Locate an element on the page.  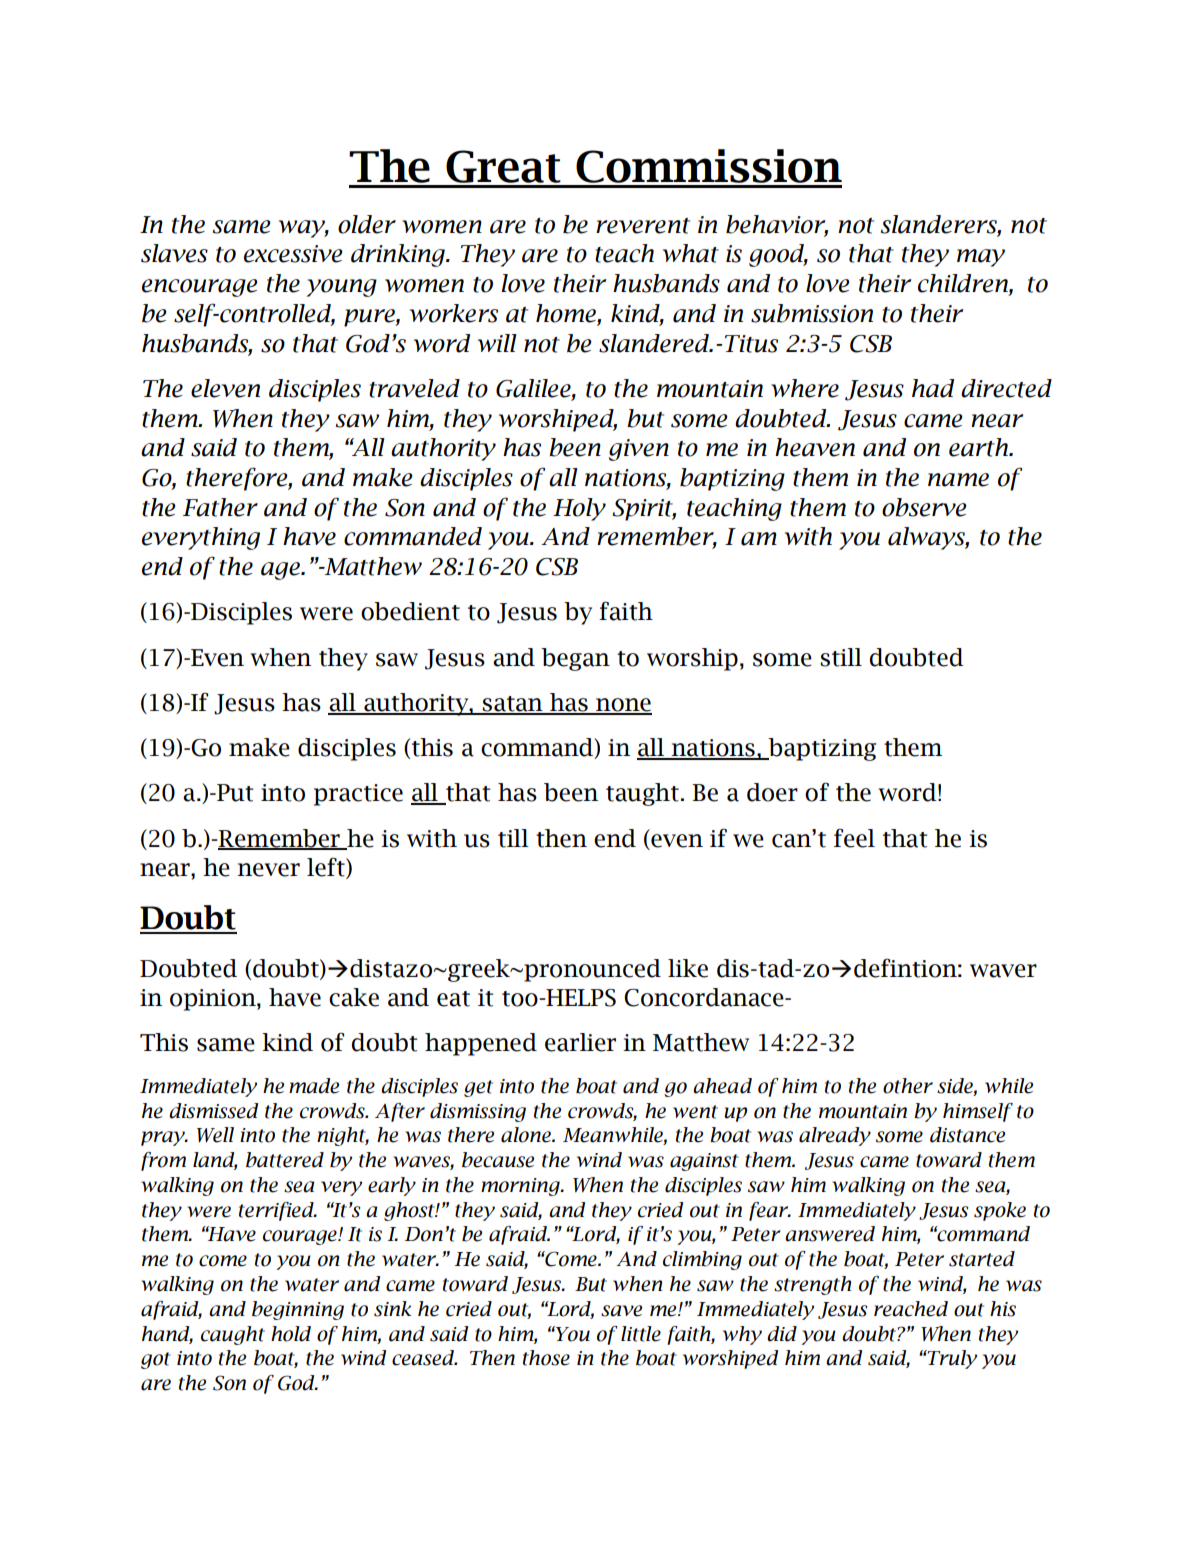
reverent is located at coordinates (643, 226).
